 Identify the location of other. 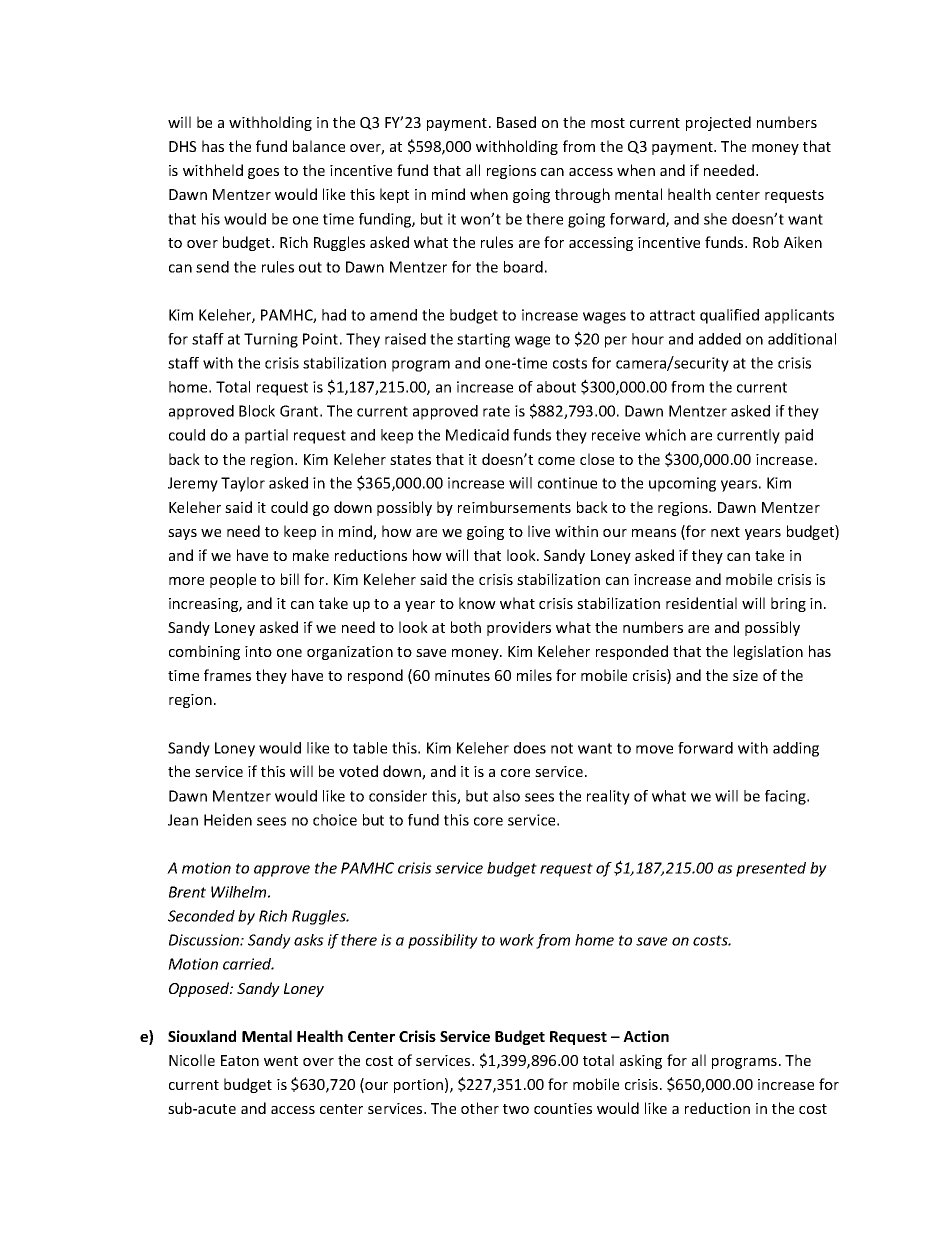
(480, 1108).
